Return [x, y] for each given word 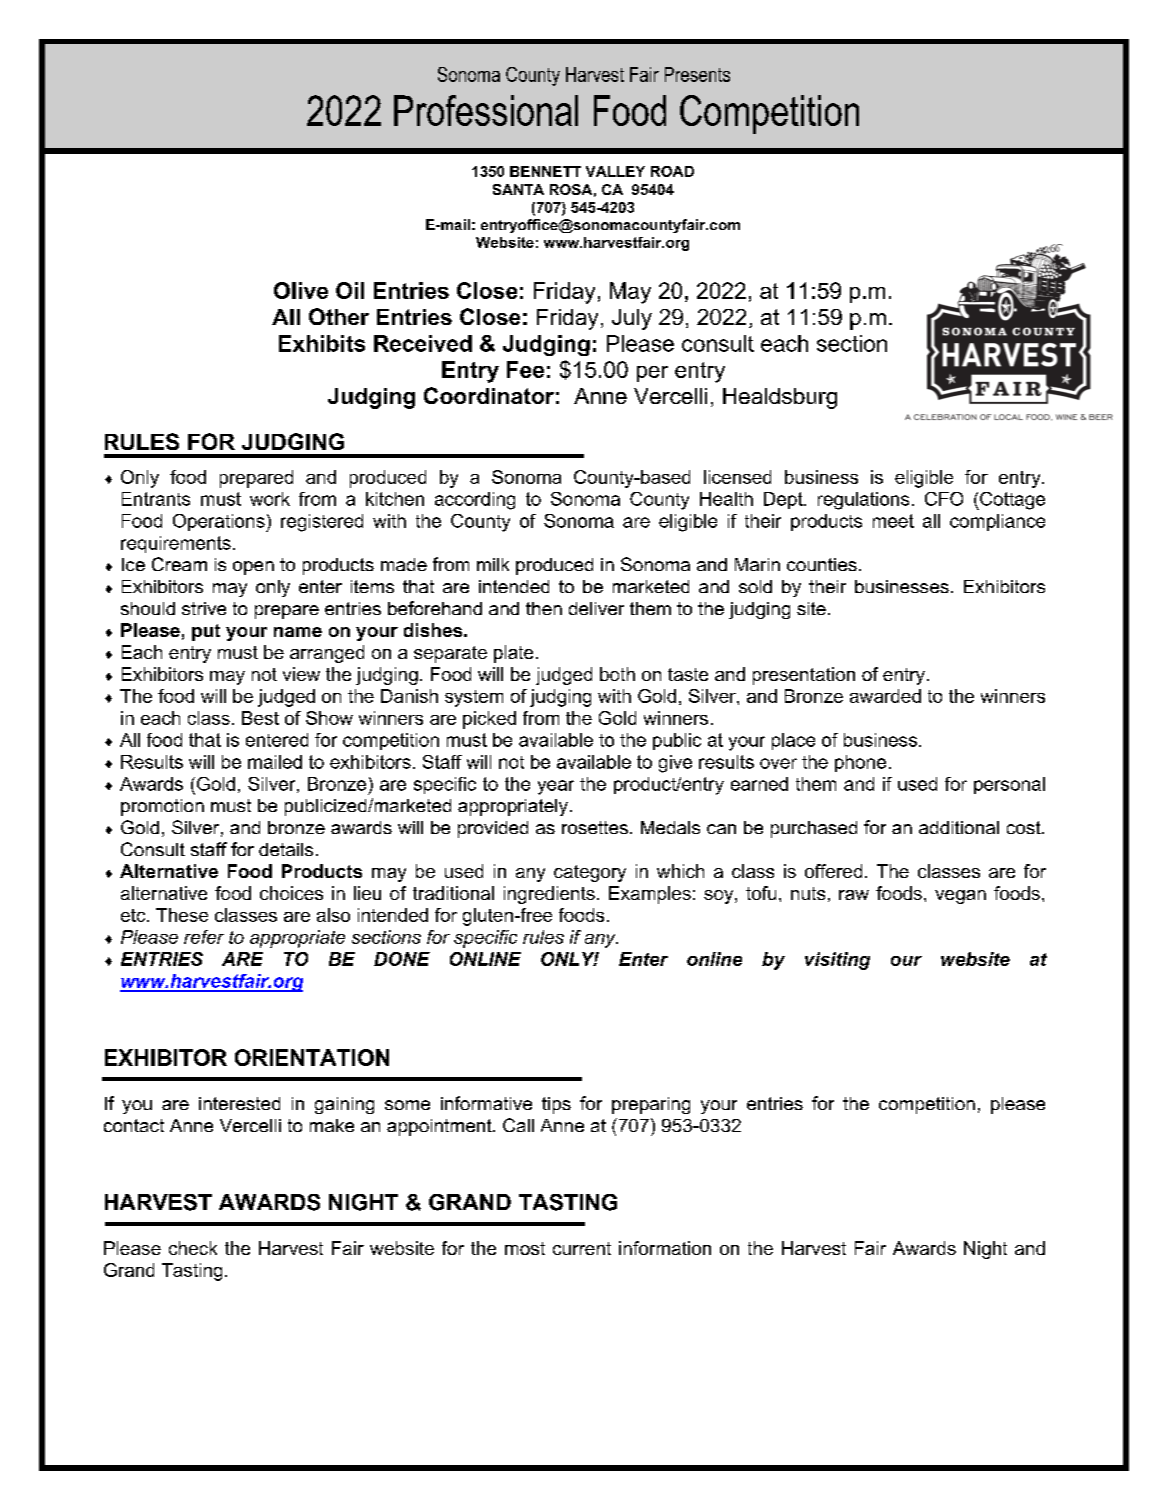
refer [204, 937]
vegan [960, 897]
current [582, 1248]
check [193, 1248]
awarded [885, 696]
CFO [944, 499]
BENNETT [545, 171]
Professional [486, 110]
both [617, 674]
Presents [697, 74]
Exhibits [322, 343]
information [665, 1248]
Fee [525, 369]
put [206, 632]
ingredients [549, 895]
